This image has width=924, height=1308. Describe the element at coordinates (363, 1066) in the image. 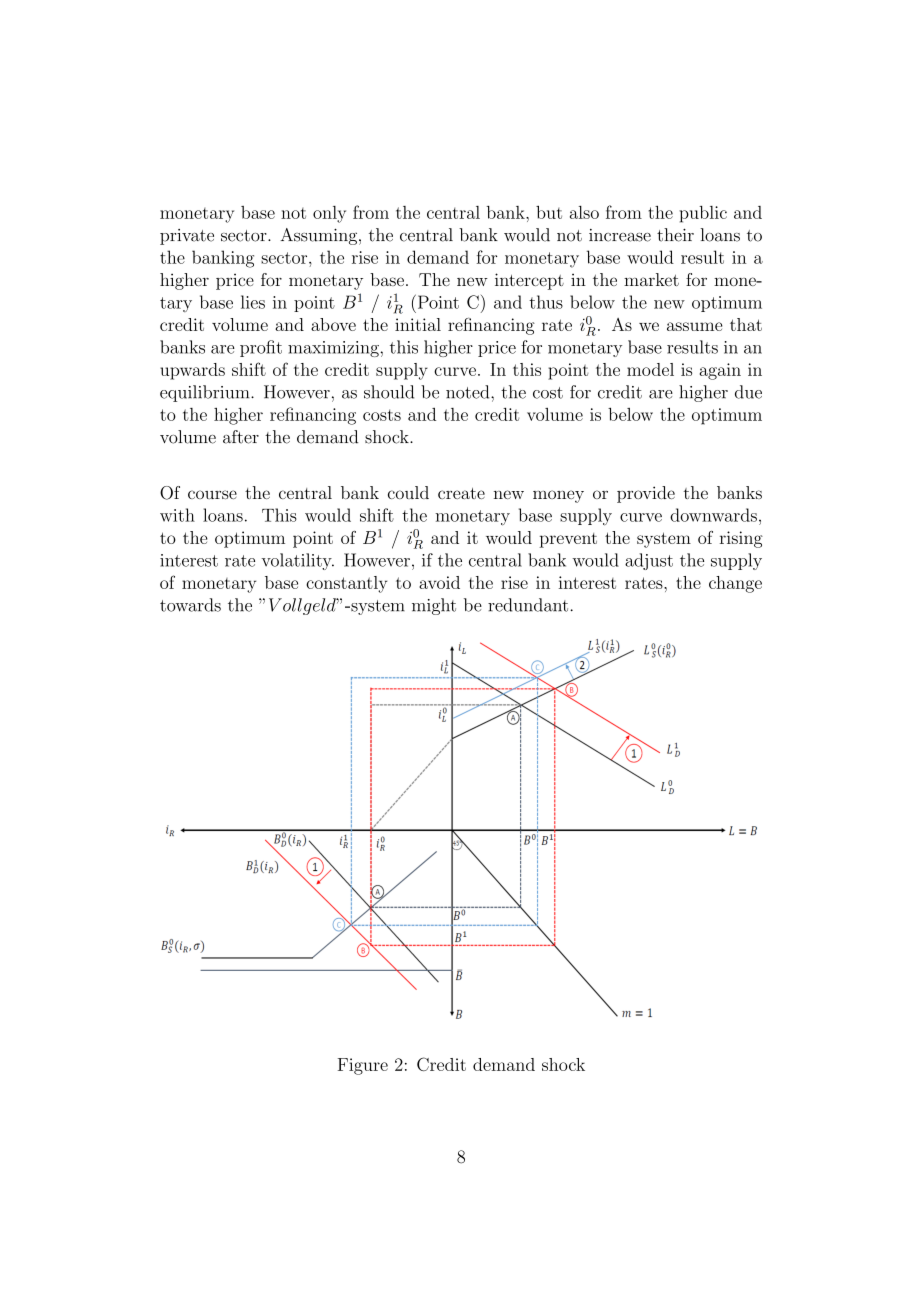

I see `Figure` at that location.
